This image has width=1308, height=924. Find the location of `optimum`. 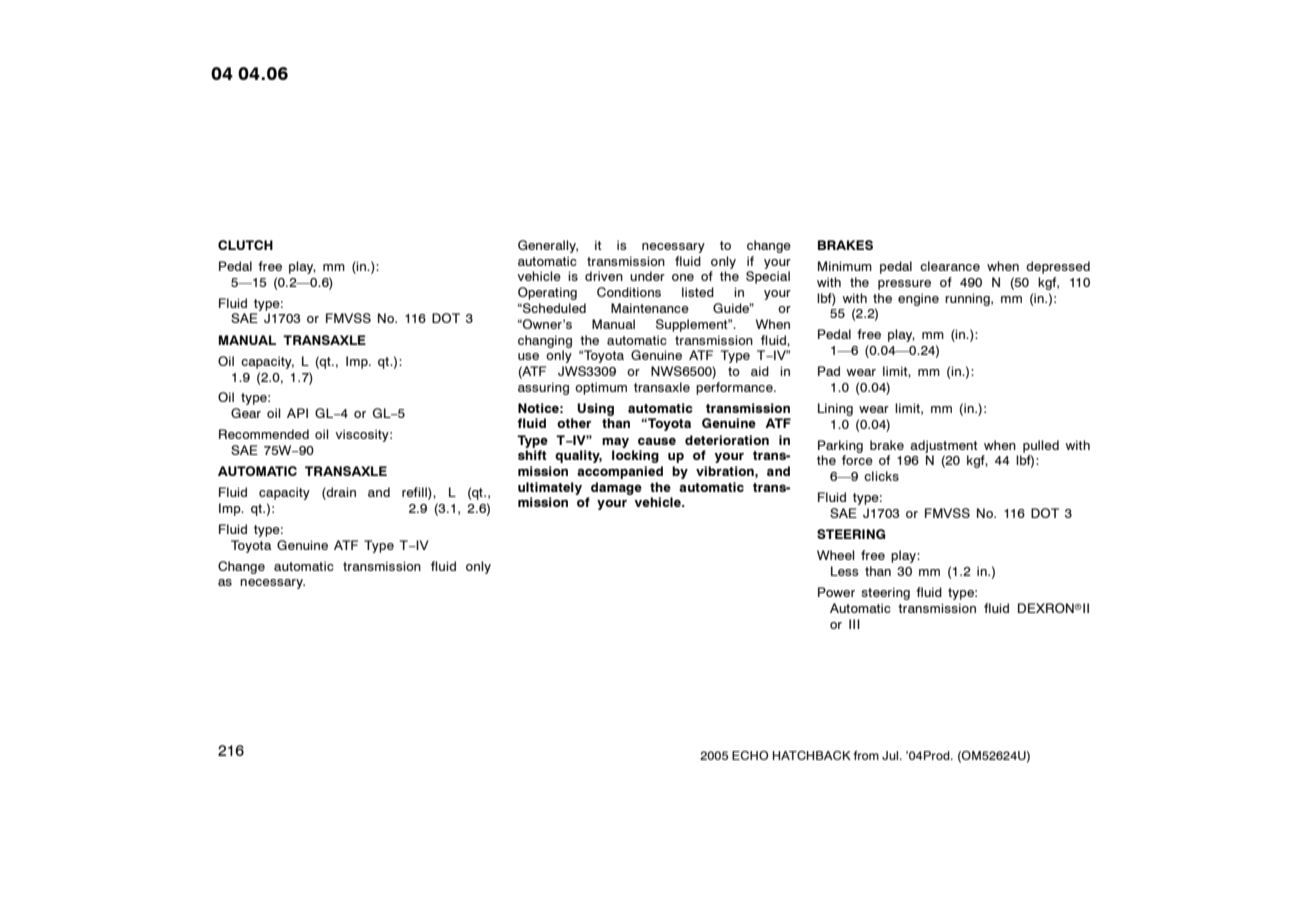

optimum is located at coordinates (601, 388).
